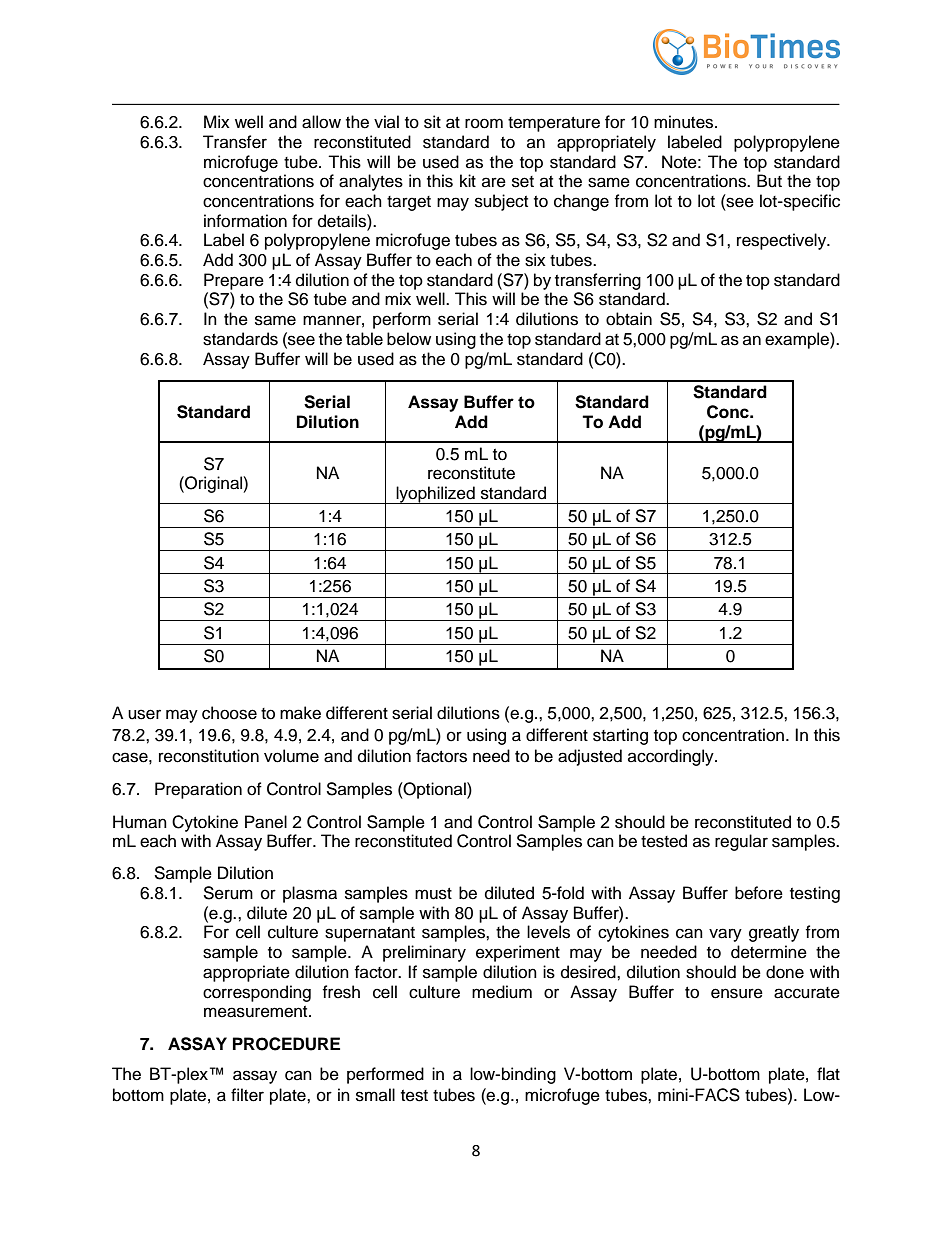 This screenshot has width=952, height=1233. Describe the element at coordinates (245, 221) in the screenshot. I see `information` at that location.
